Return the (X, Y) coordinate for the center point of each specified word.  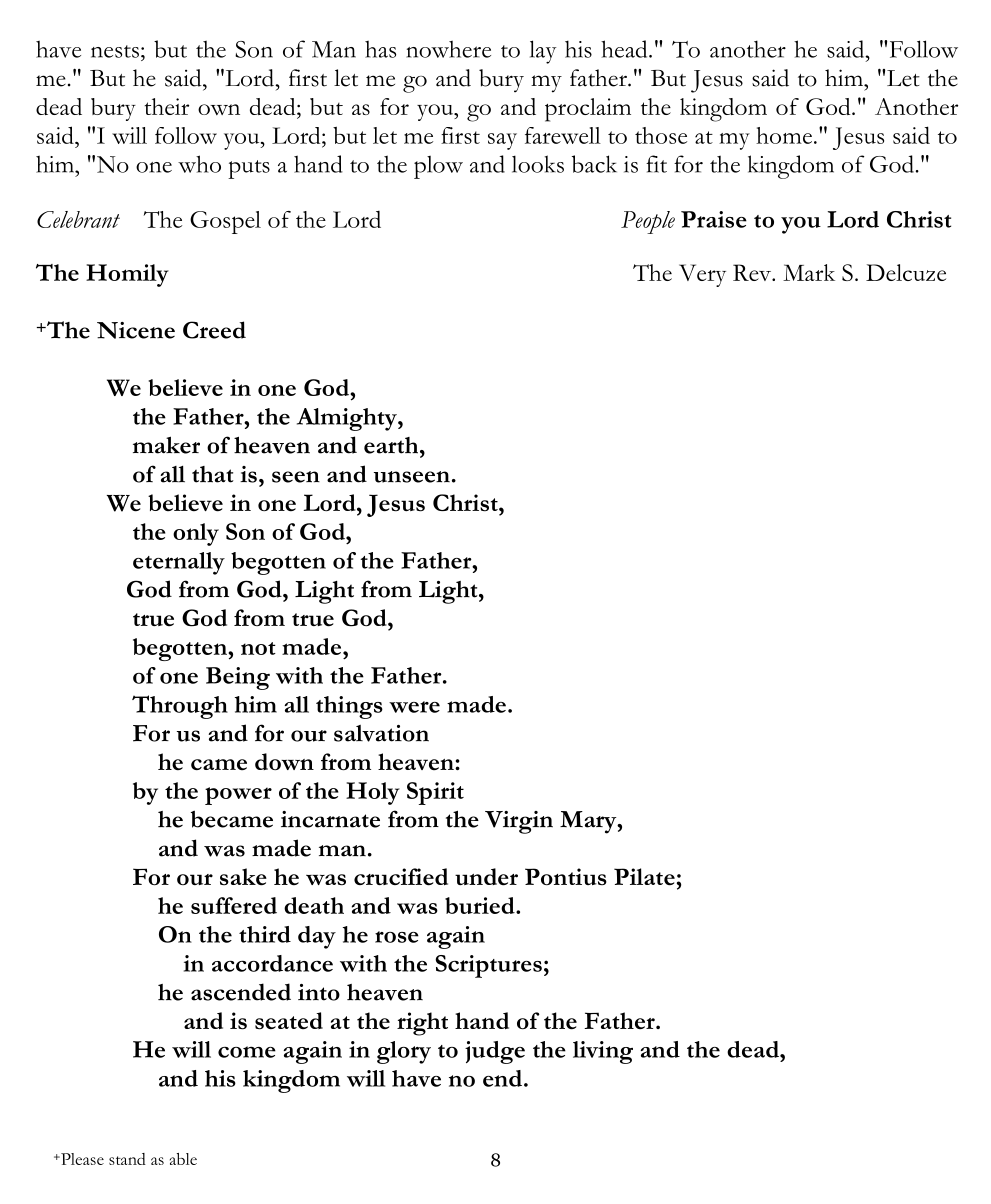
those (661, 135)
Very (702, 275)
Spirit (435, 793)
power (238, 796)
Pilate (644, 877)
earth (392, 445)
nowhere (448, 49)
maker (166, 445)
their (167, 106)
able (183, 1159)
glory (404, 1052)
